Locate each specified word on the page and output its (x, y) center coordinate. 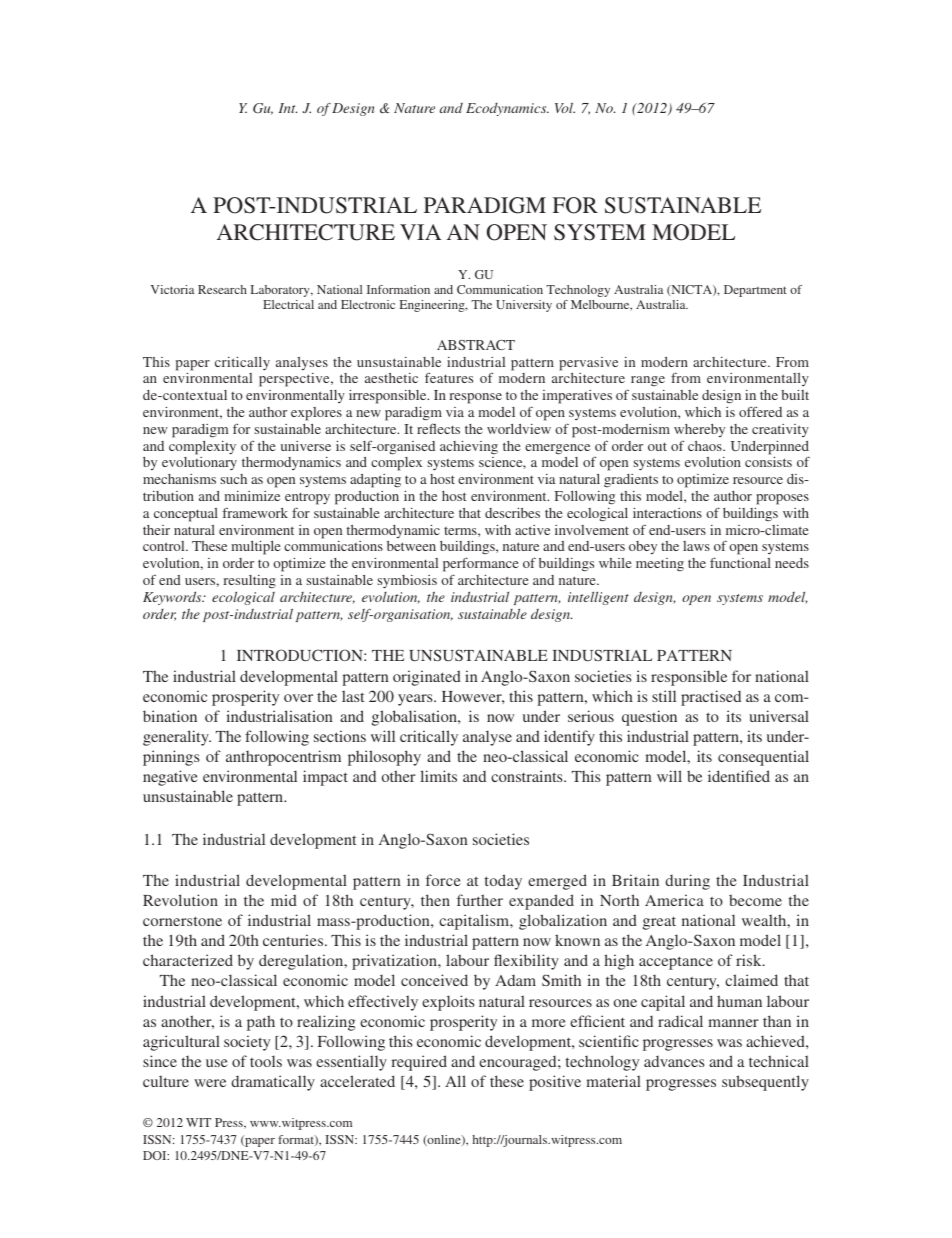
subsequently (765, 1083)
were (210, 1083)
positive (555, 1083)
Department (755, 291)
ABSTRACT (476, 345)
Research (222, 289)
